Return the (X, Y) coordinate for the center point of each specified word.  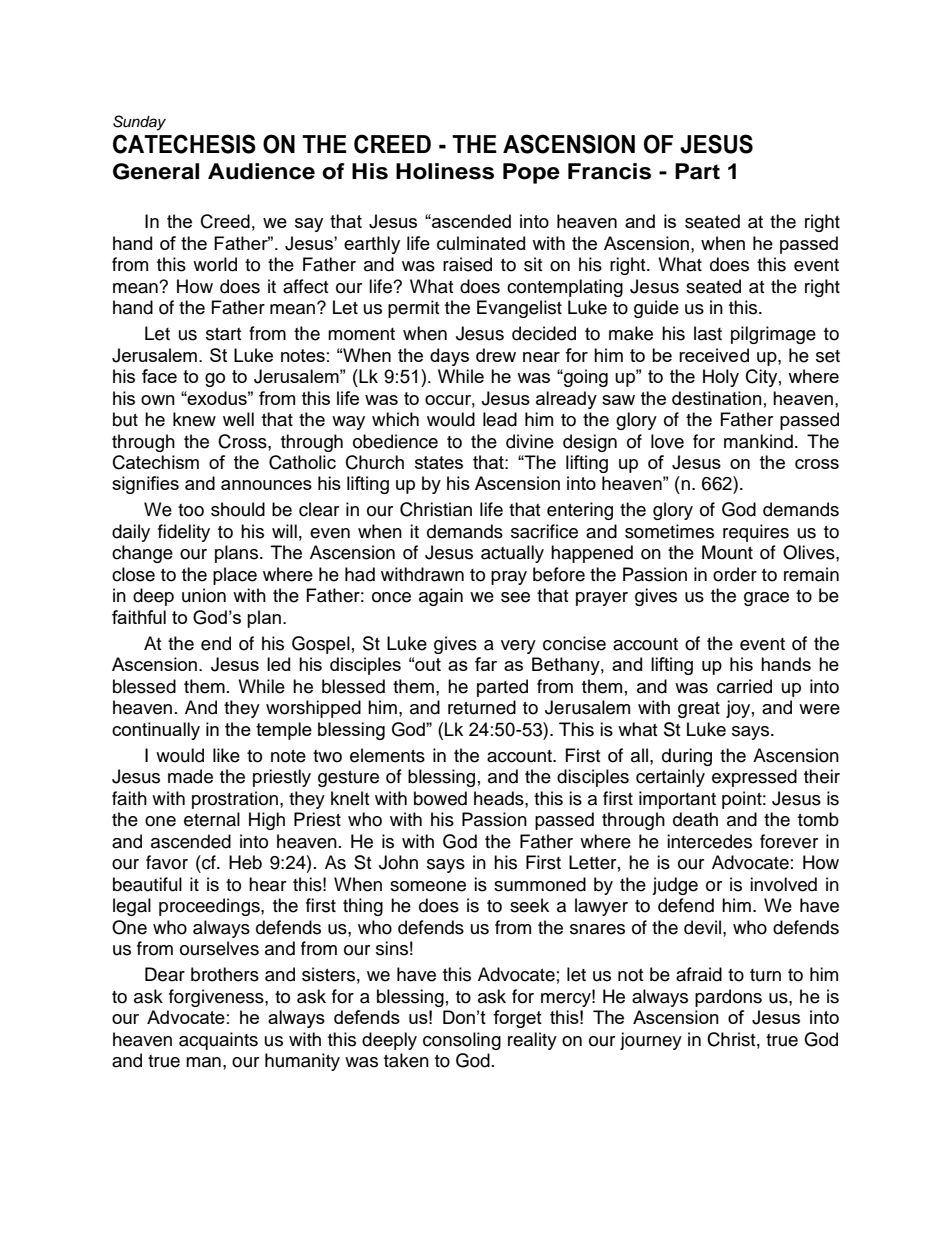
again (441, 597)
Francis (609, 171)
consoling (462, 1041)
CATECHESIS (184, 144)
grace (766, 599)
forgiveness (217, 998)
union (204, 595)
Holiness (445, 171)
